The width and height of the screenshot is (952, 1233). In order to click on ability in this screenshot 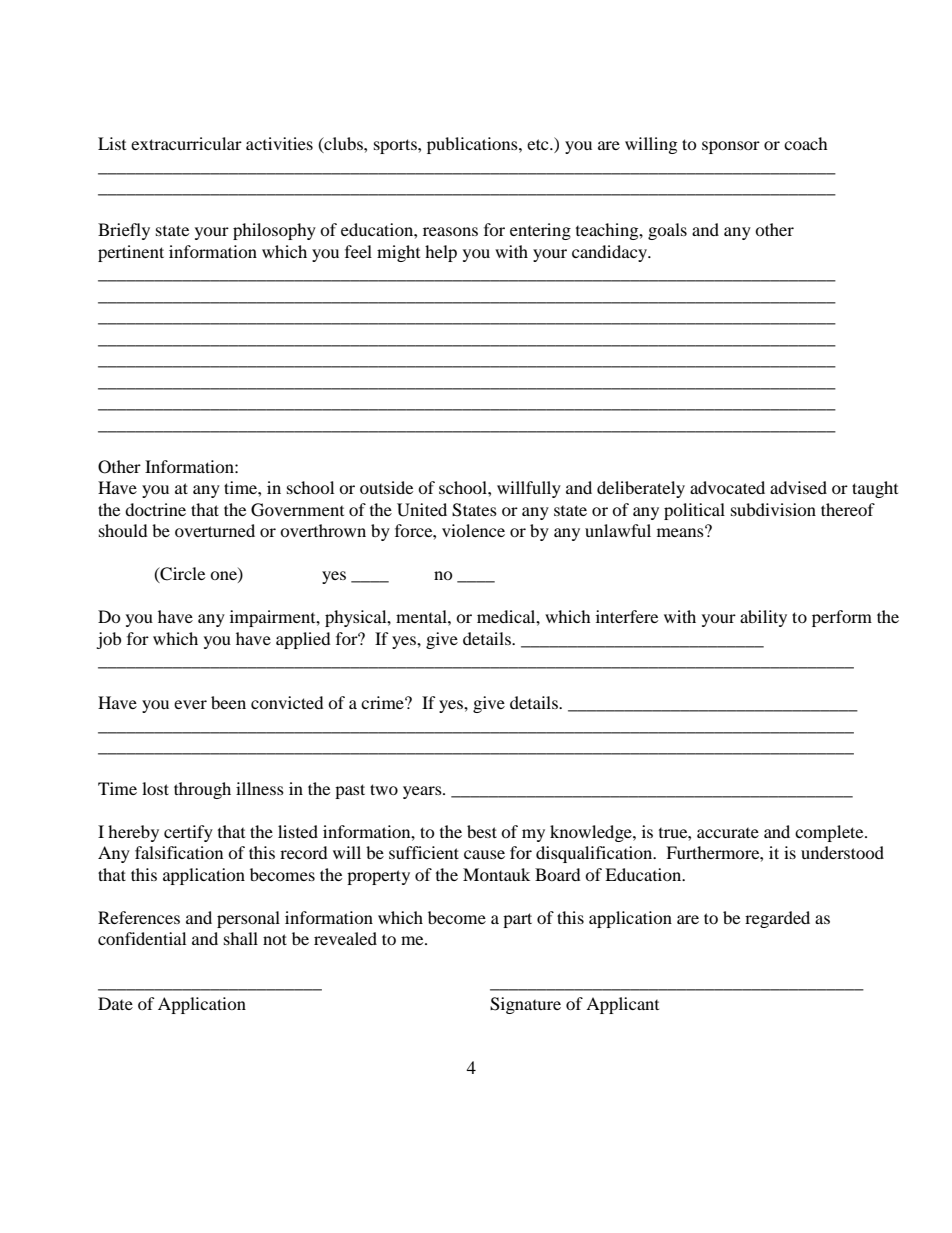, I will do `click(763, 618)`.
